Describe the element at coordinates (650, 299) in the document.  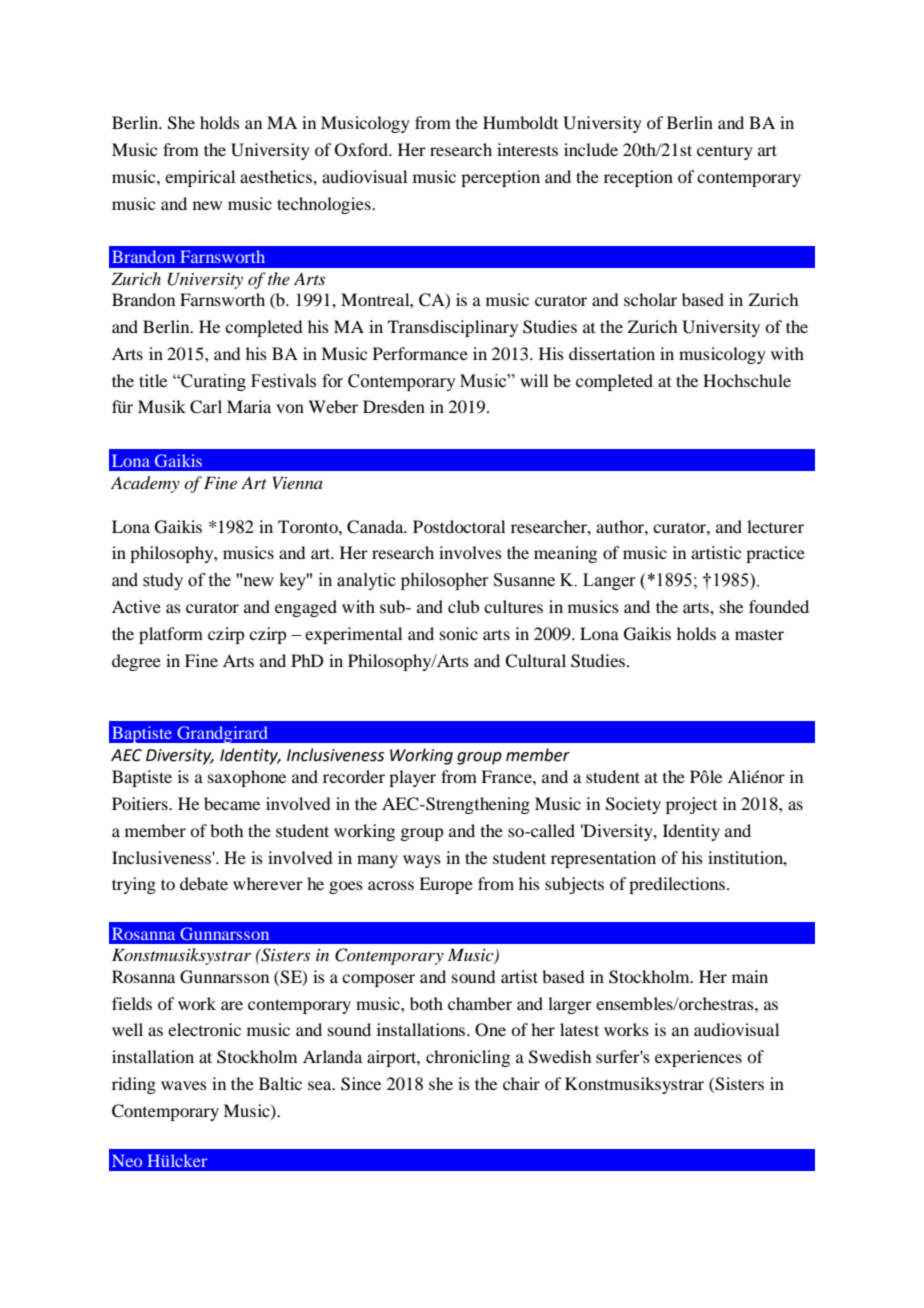
I see `scholar` at that location.
